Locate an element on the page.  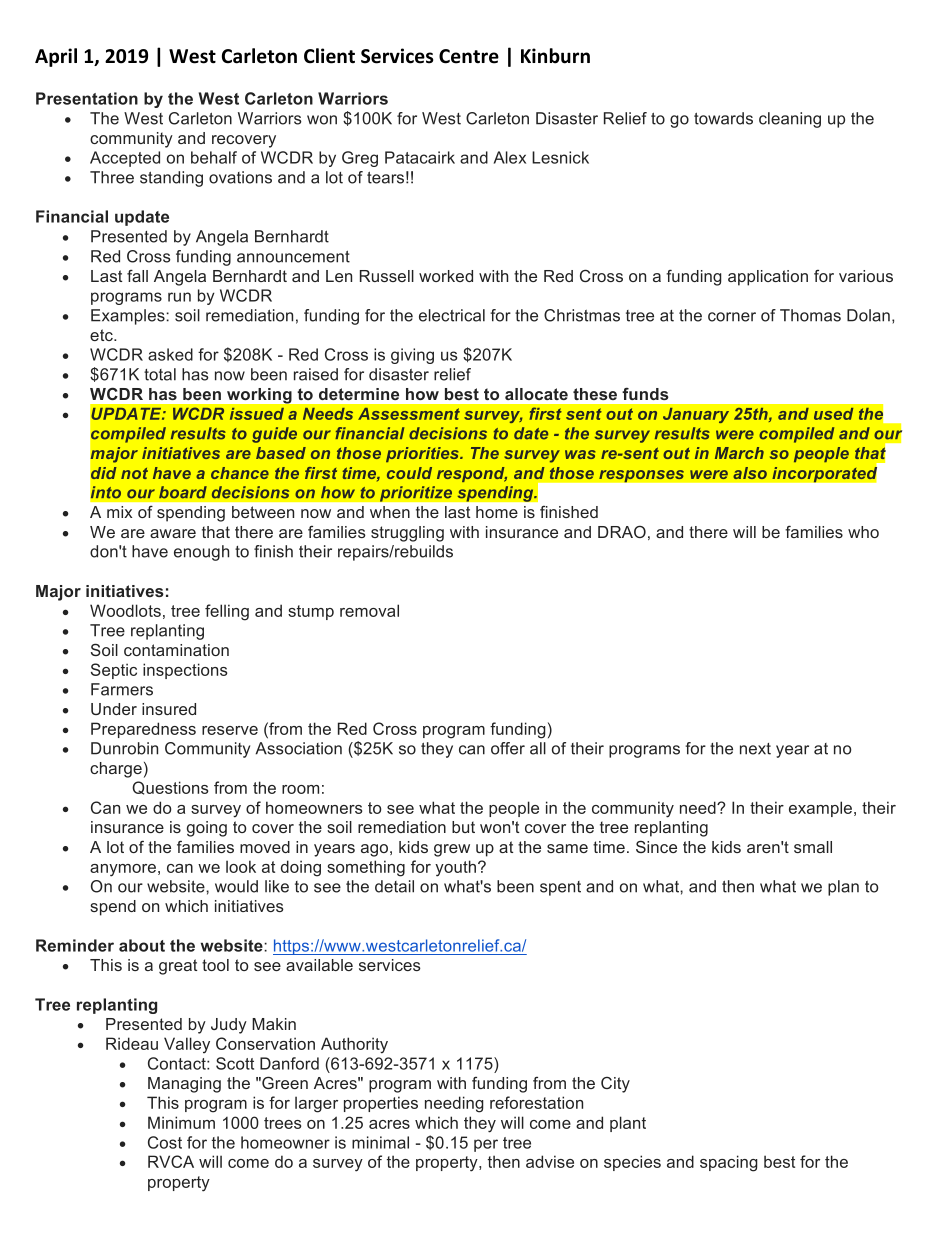
Centre is located at coordinates (469, 56).
